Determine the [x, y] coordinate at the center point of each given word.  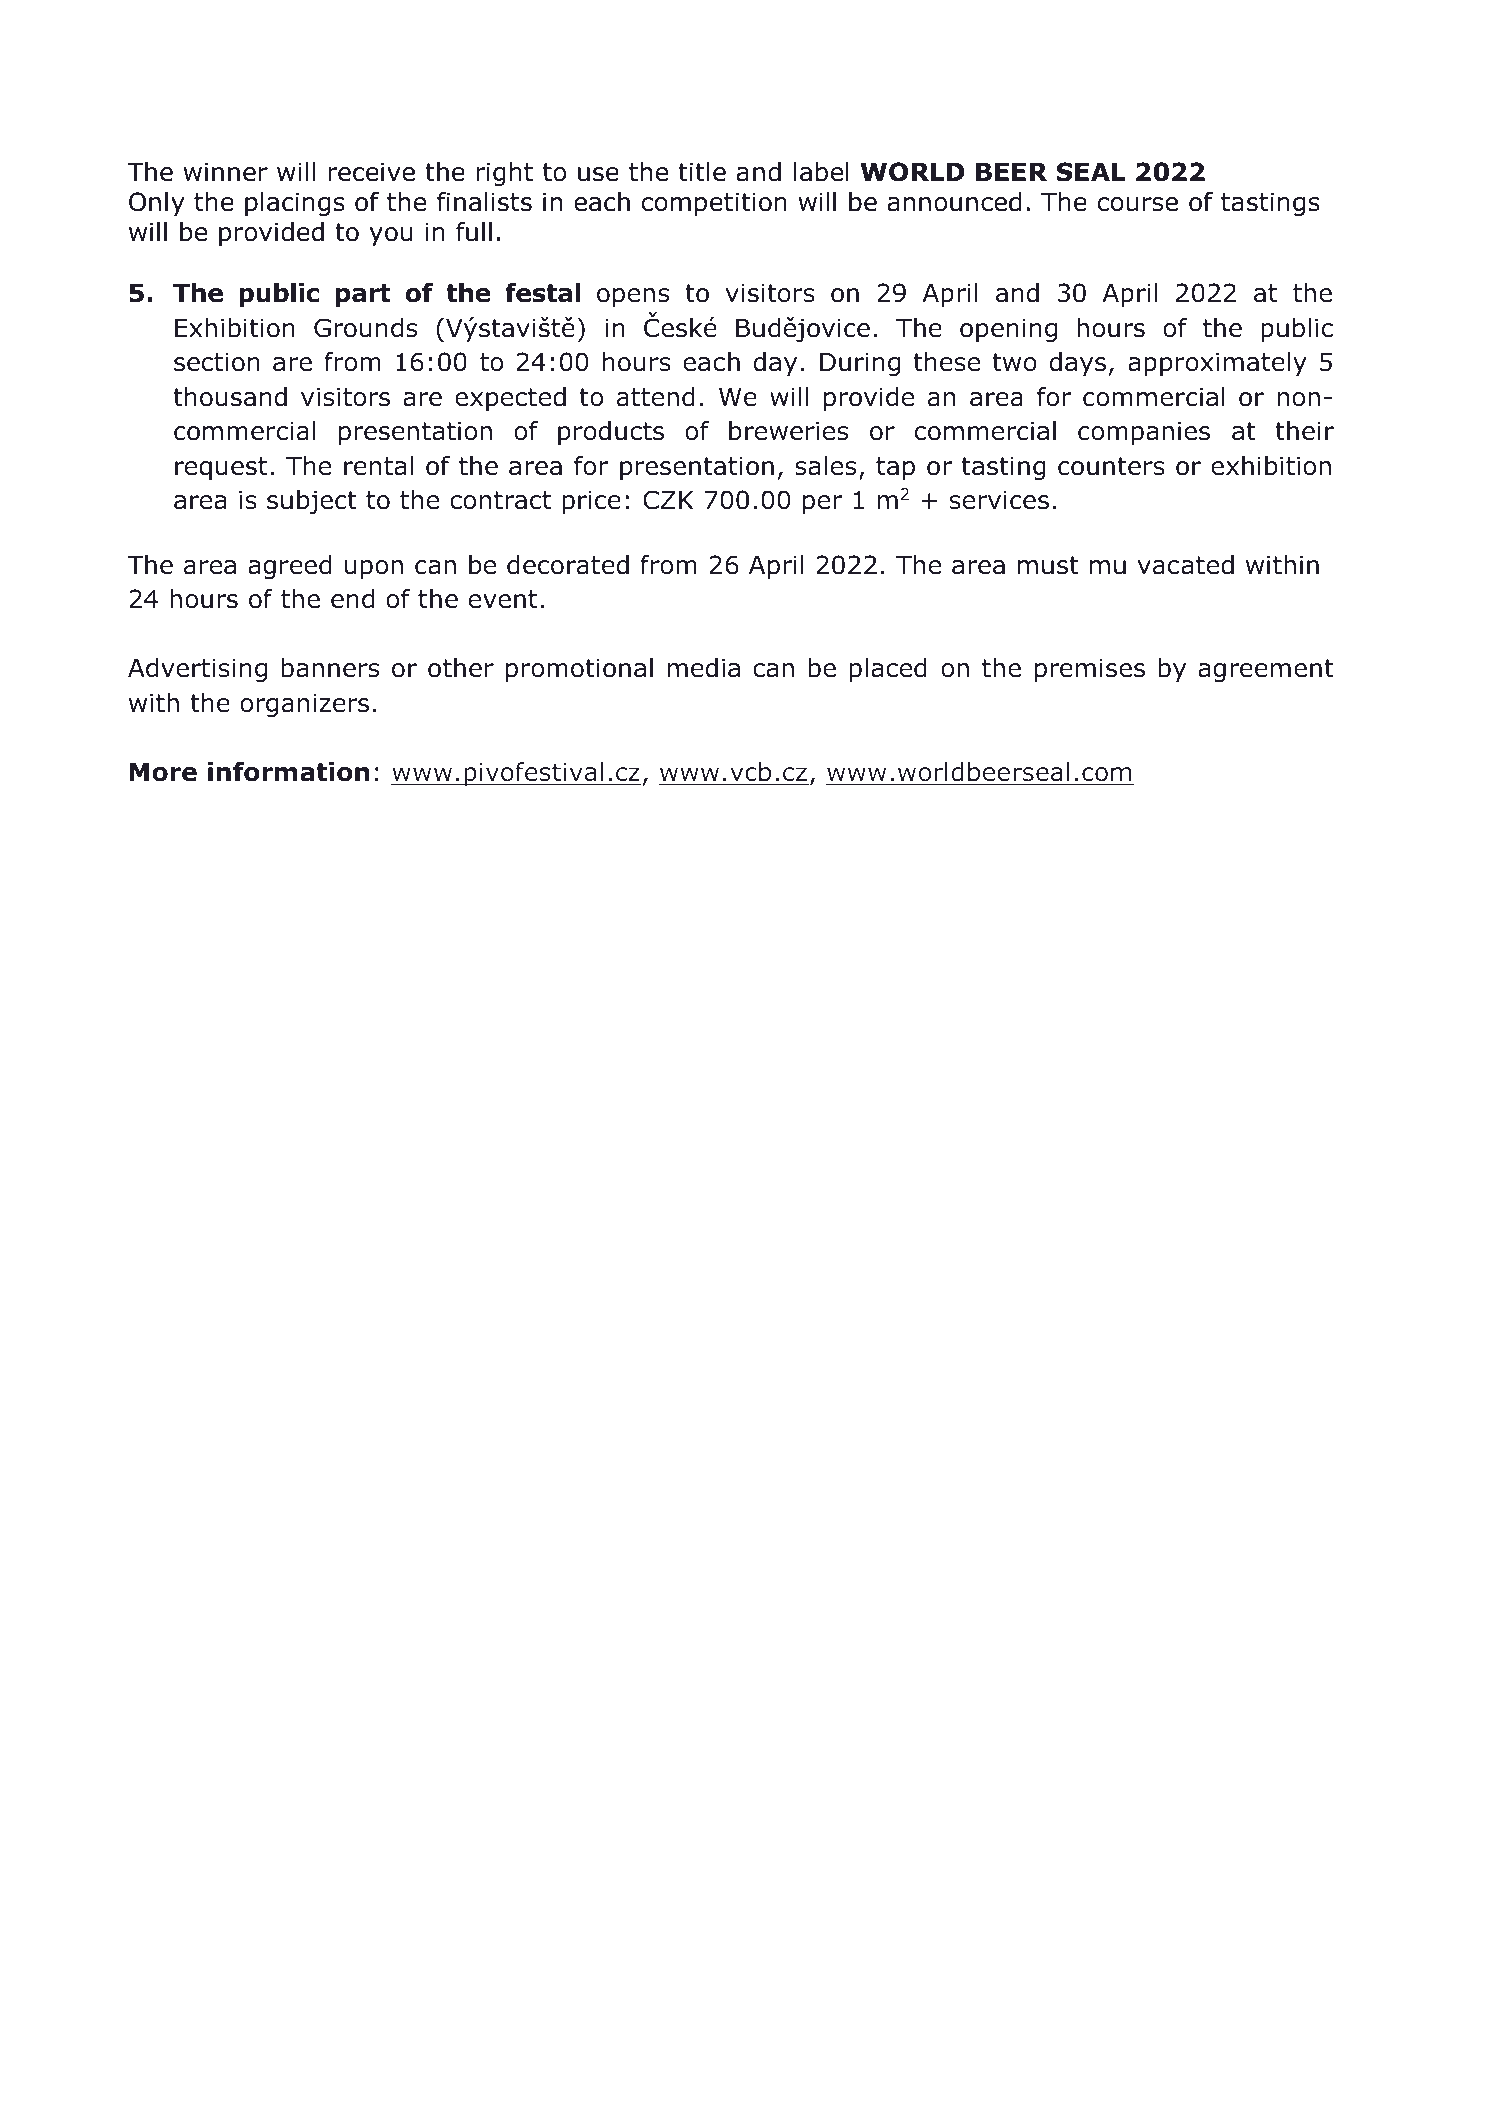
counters [1111, 466]
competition [714, 204]
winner [225, 172]
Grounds [365, 328]
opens [633, 297]
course [1137, 204]
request [221, 468]
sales [825, 466]
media [703, 668]
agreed [290, 567]
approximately [1217, 364]
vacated [1185, 565]
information [288, 772]
